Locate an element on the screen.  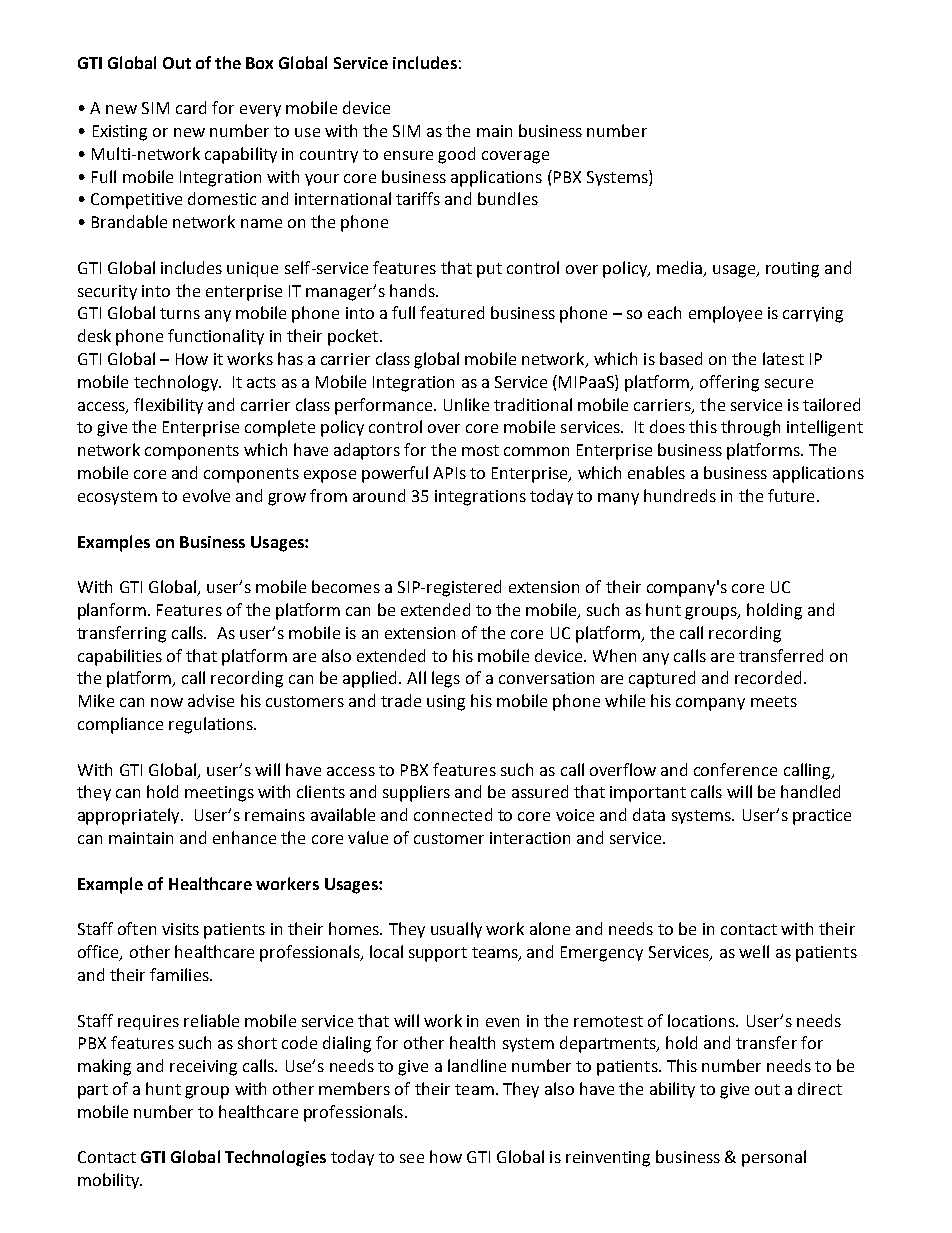
mobility is located at coordinates (110, 1181).
